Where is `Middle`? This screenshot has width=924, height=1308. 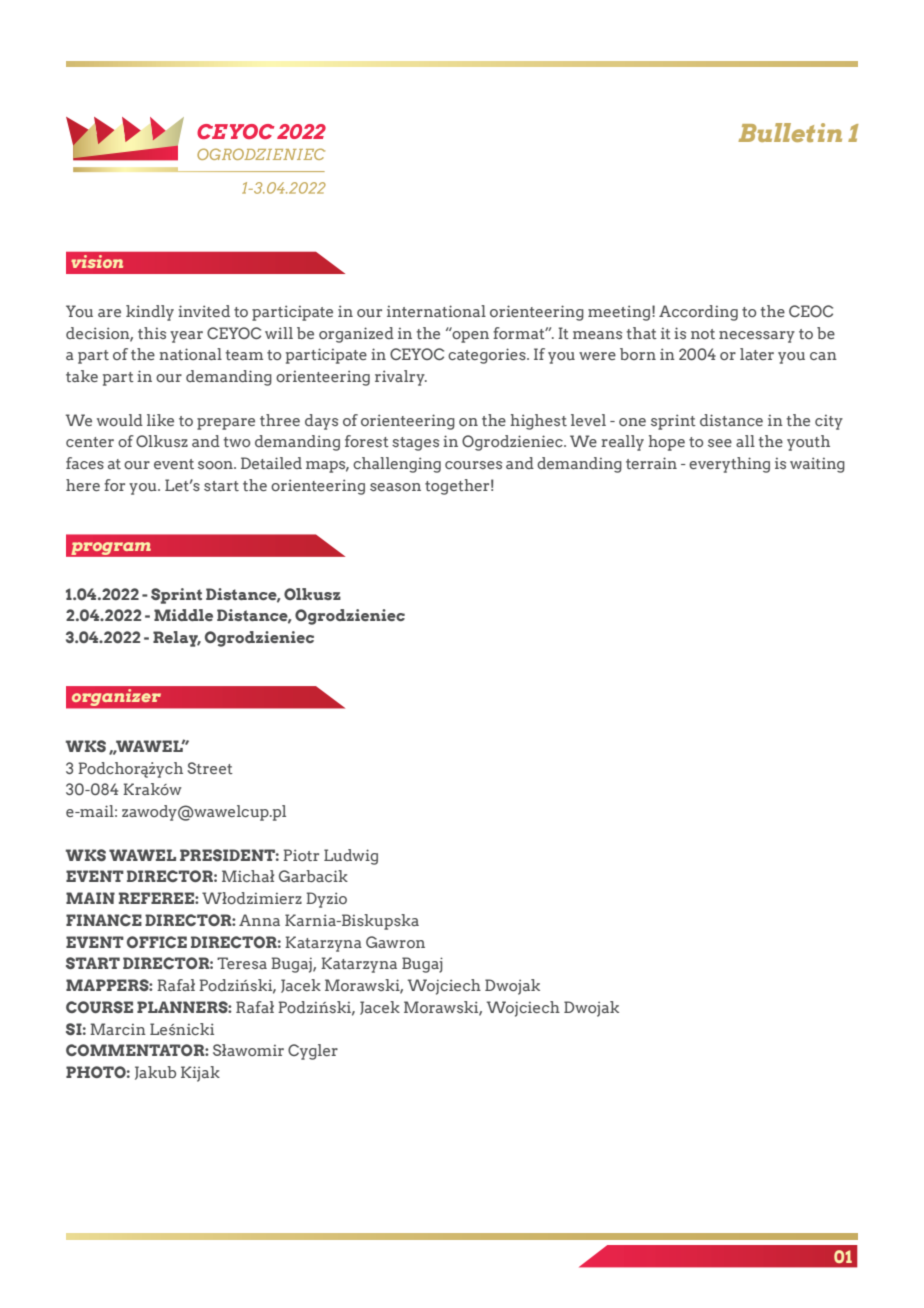
Middle is located at coordinates (183, 615).
